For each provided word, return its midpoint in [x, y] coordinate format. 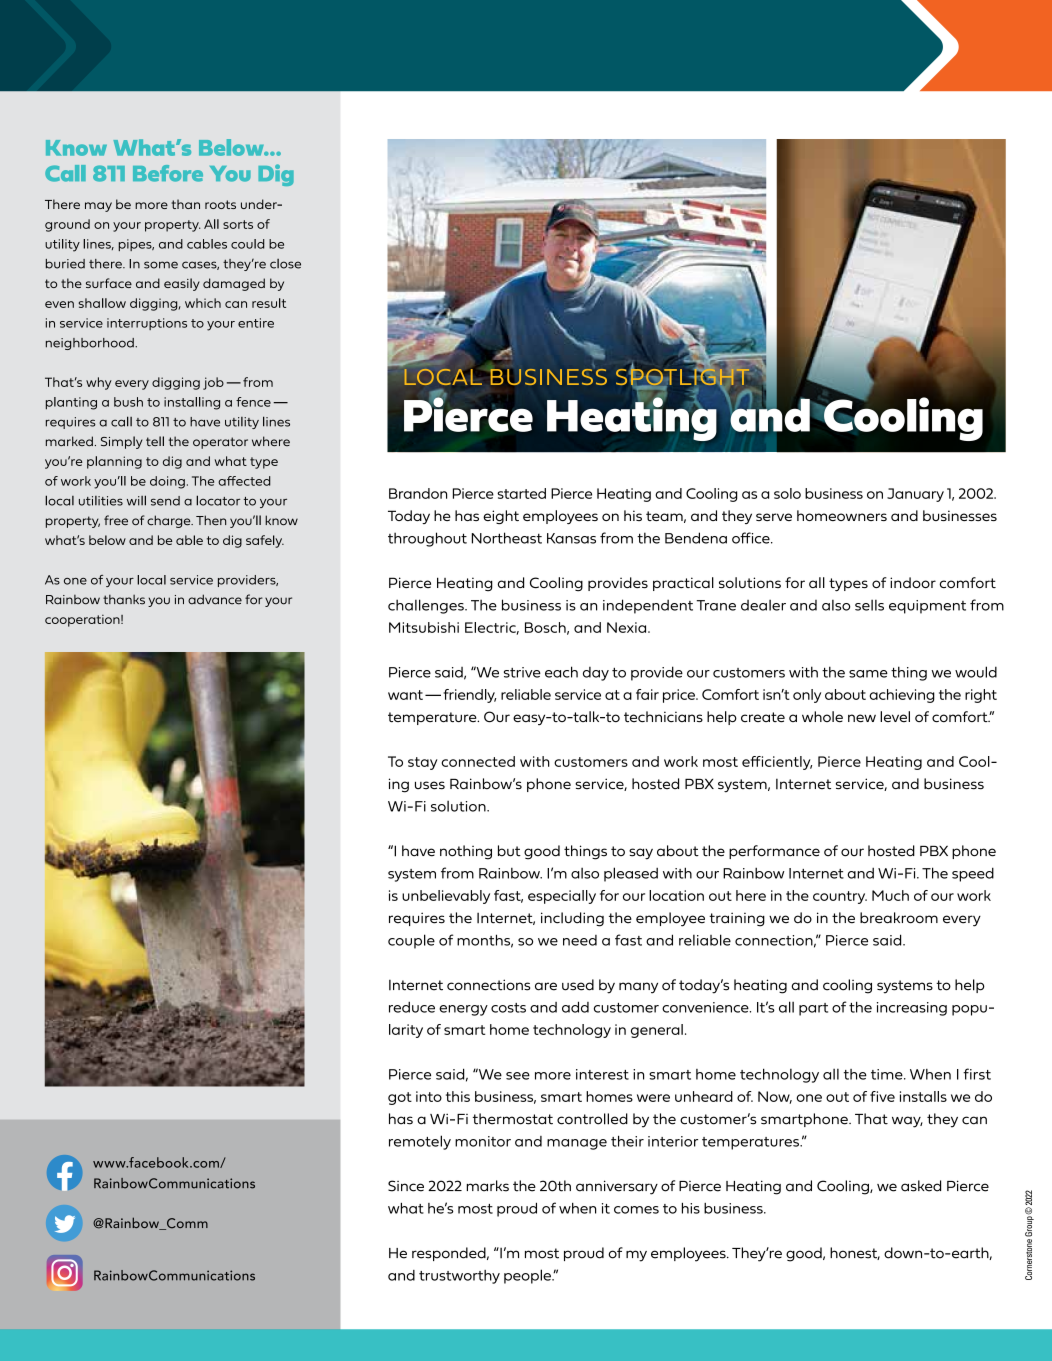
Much [890, 895]
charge [170, 521]
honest [855, 1253]
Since [406, 1186]
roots [220, 204]
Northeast [507, 538]
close [285, 264]
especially [562, 897]
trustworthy [459, 1277]
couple [411, 941]
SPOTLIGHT [684, 377]
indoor [913, 582]
